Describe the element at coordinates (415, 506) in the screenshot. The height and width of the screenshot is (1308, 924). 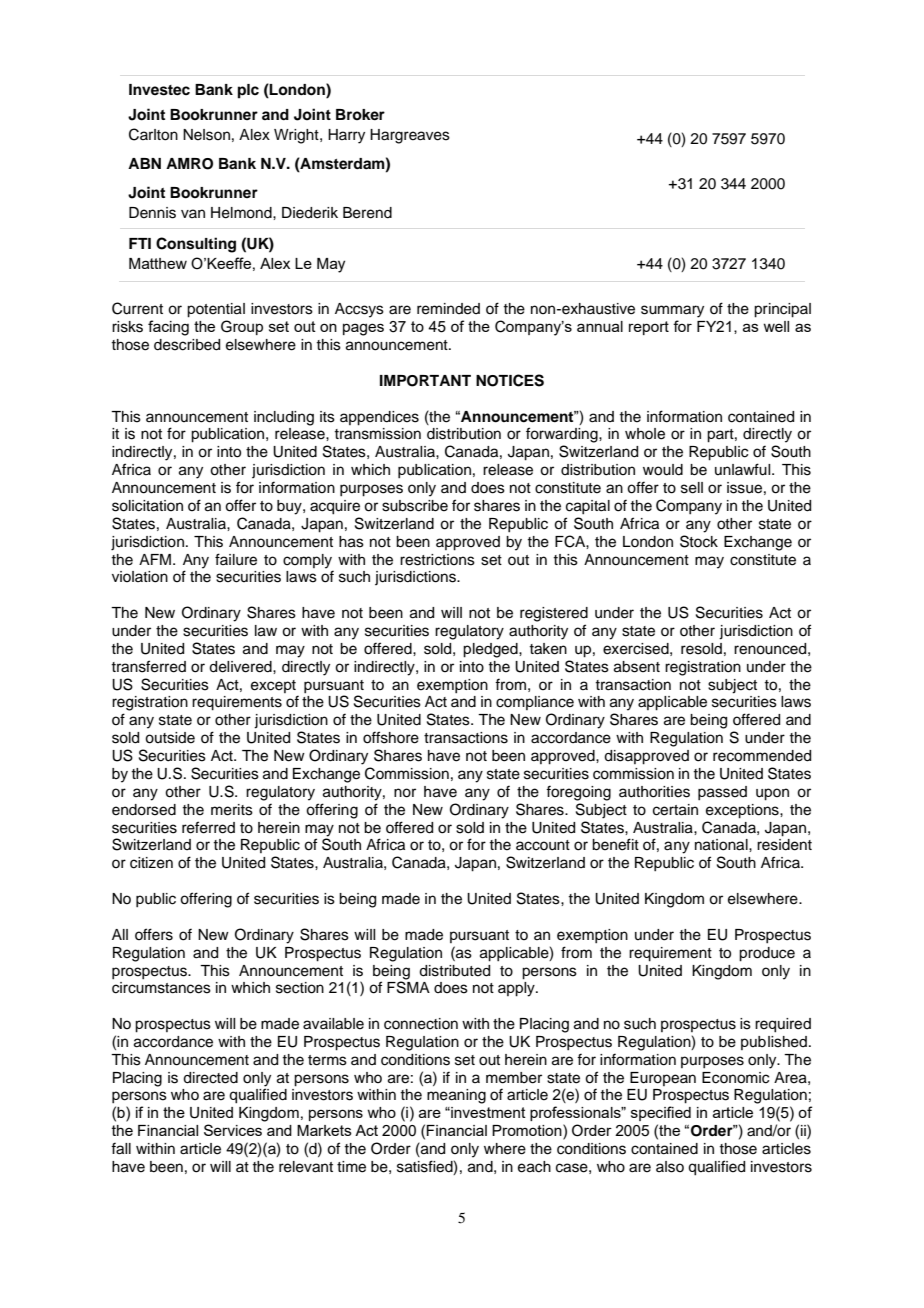
I see `subscribe` at that location.
